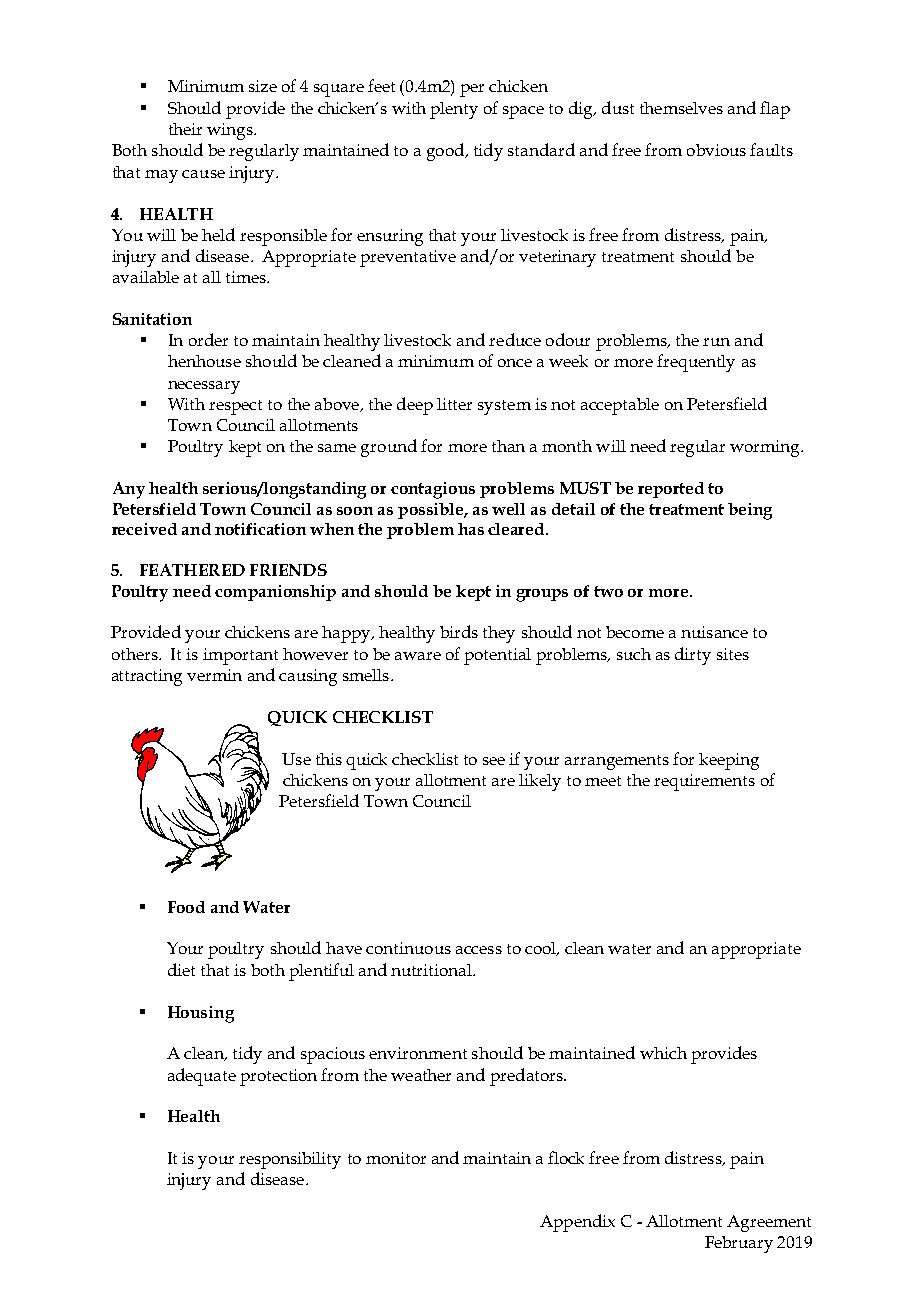  What do you see at coordinates (739, 1244) in the screenshot?
I see `February` at bounding box center [739, 1244].
